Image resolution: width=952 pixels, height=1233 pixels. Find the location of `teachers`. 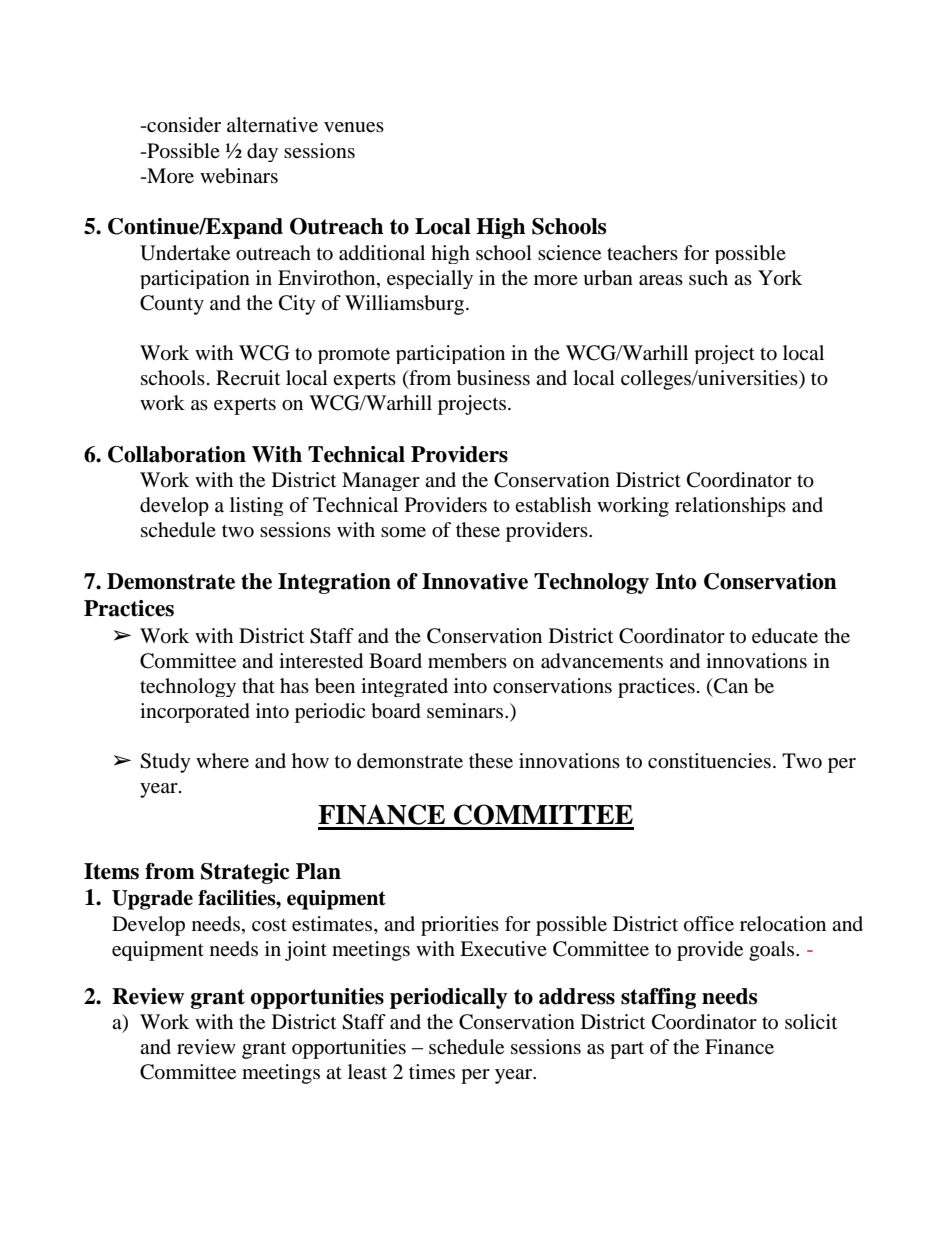

teachers is located at coordinates (642, 253).
